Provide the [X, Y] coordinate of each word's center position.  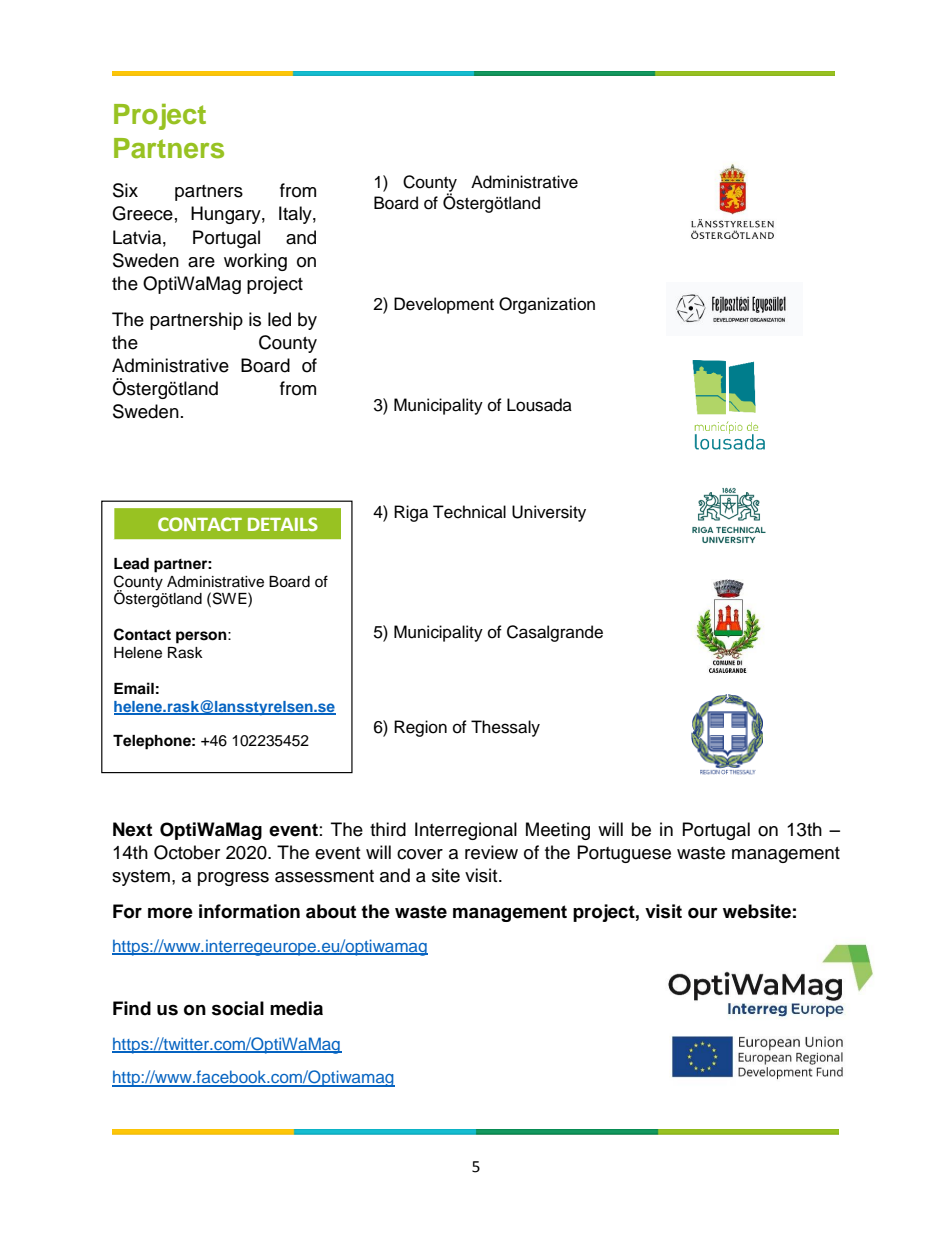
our [703, 913]
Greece [142, 213]
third [388, 829]
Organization [547, 305]
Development [444, 305]
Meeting [558, 831]
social [238, 1008]
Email [134, 688]
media [296, 1008]
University [549, 513]
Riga [411, 513]
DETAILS [283, 524]
